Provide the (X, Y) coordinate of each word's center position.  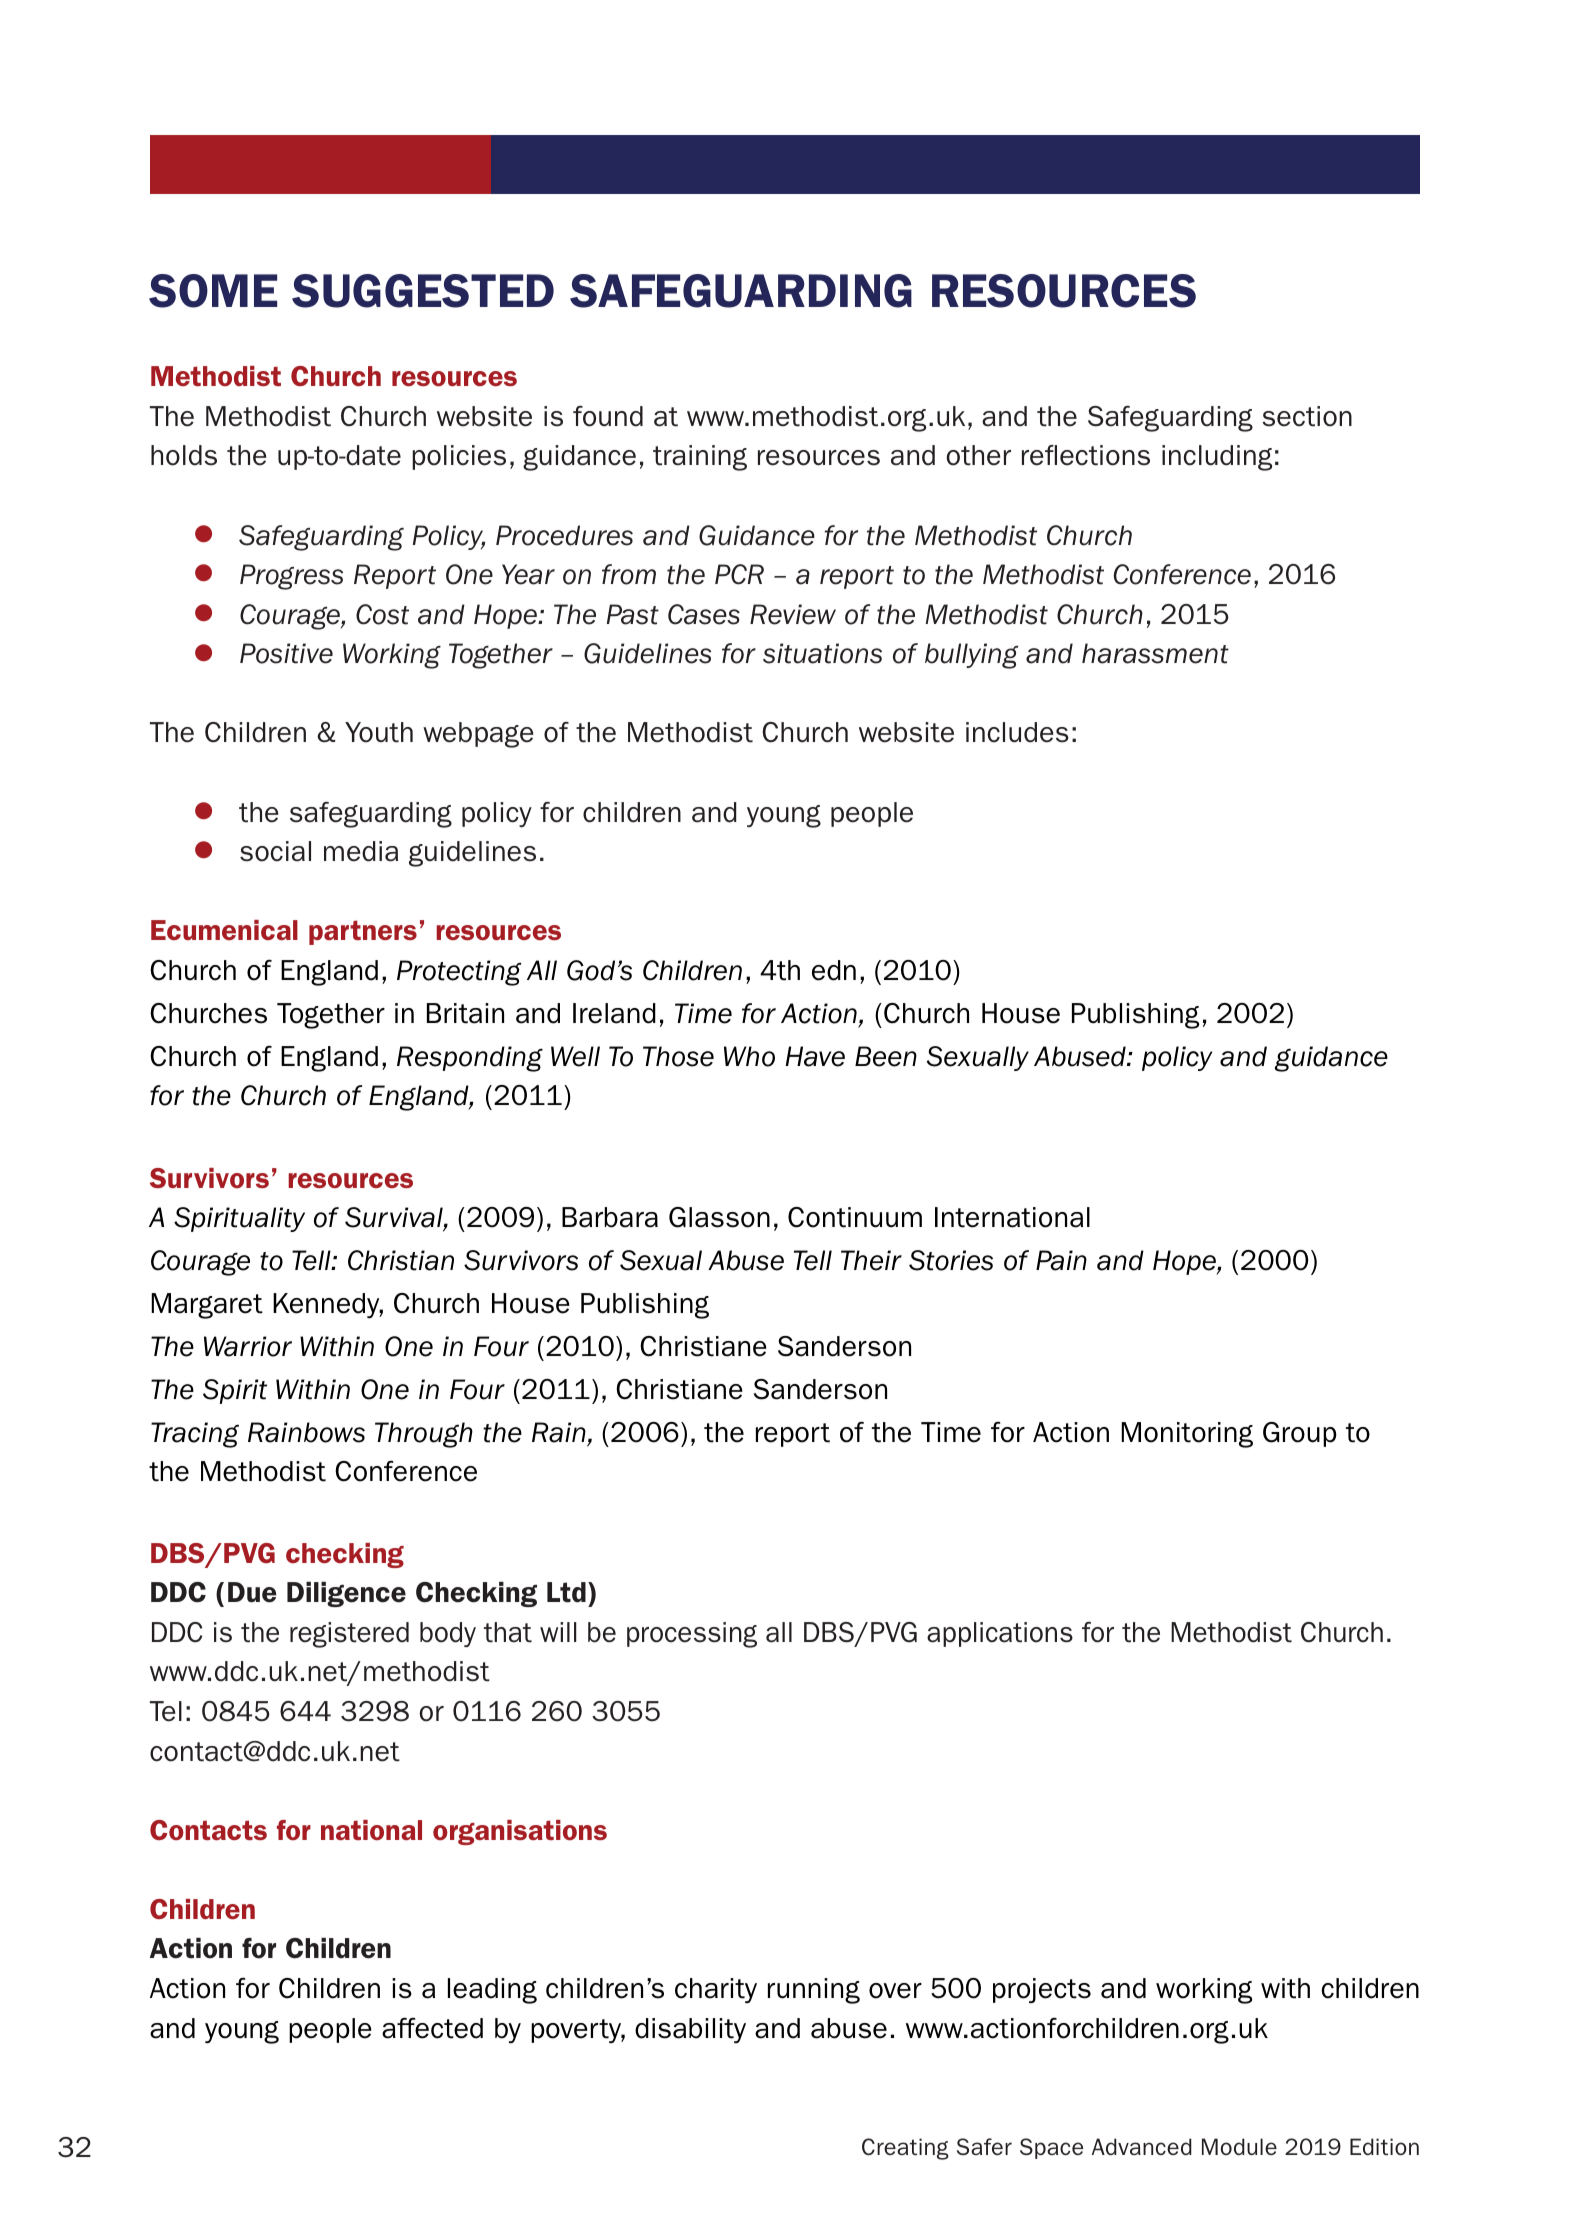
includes (1017, 732)
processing (692, 1635)
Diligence (346, 1594)
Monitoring (1187, 1435)
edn (834, 970)
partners (363, 932)
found (608, 416)
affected (432, 2028)
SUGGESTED (423, 291)
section (1307, 416)
